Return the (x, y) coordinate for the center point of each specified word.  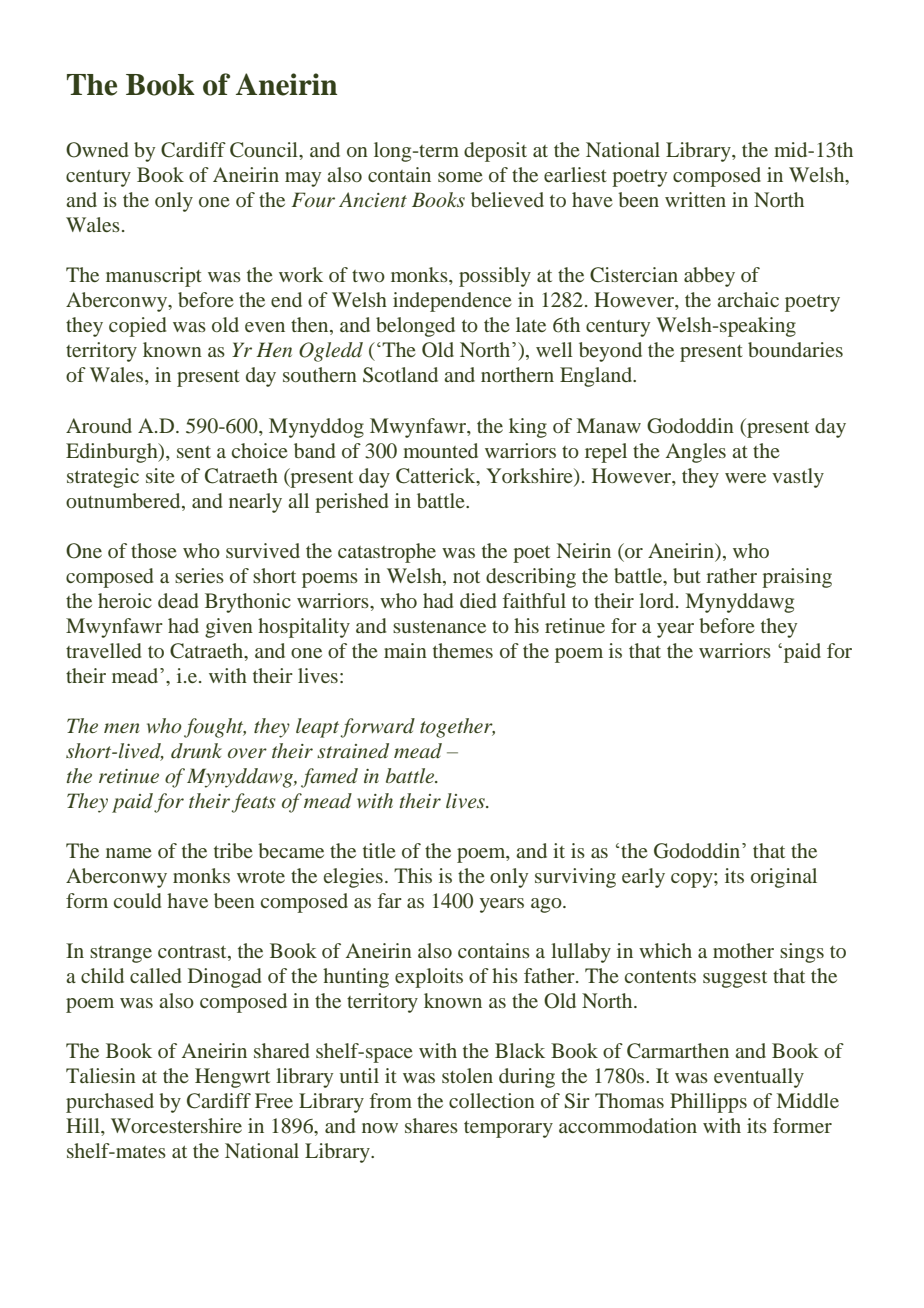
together (457, 728)
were (745, 478)
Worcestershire (176, 1125)
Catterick (437, 476)
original (784, 878)
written (695, 199)
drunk (196, 751)
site (160, 475)
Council (265, 150)
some (460, 177)
